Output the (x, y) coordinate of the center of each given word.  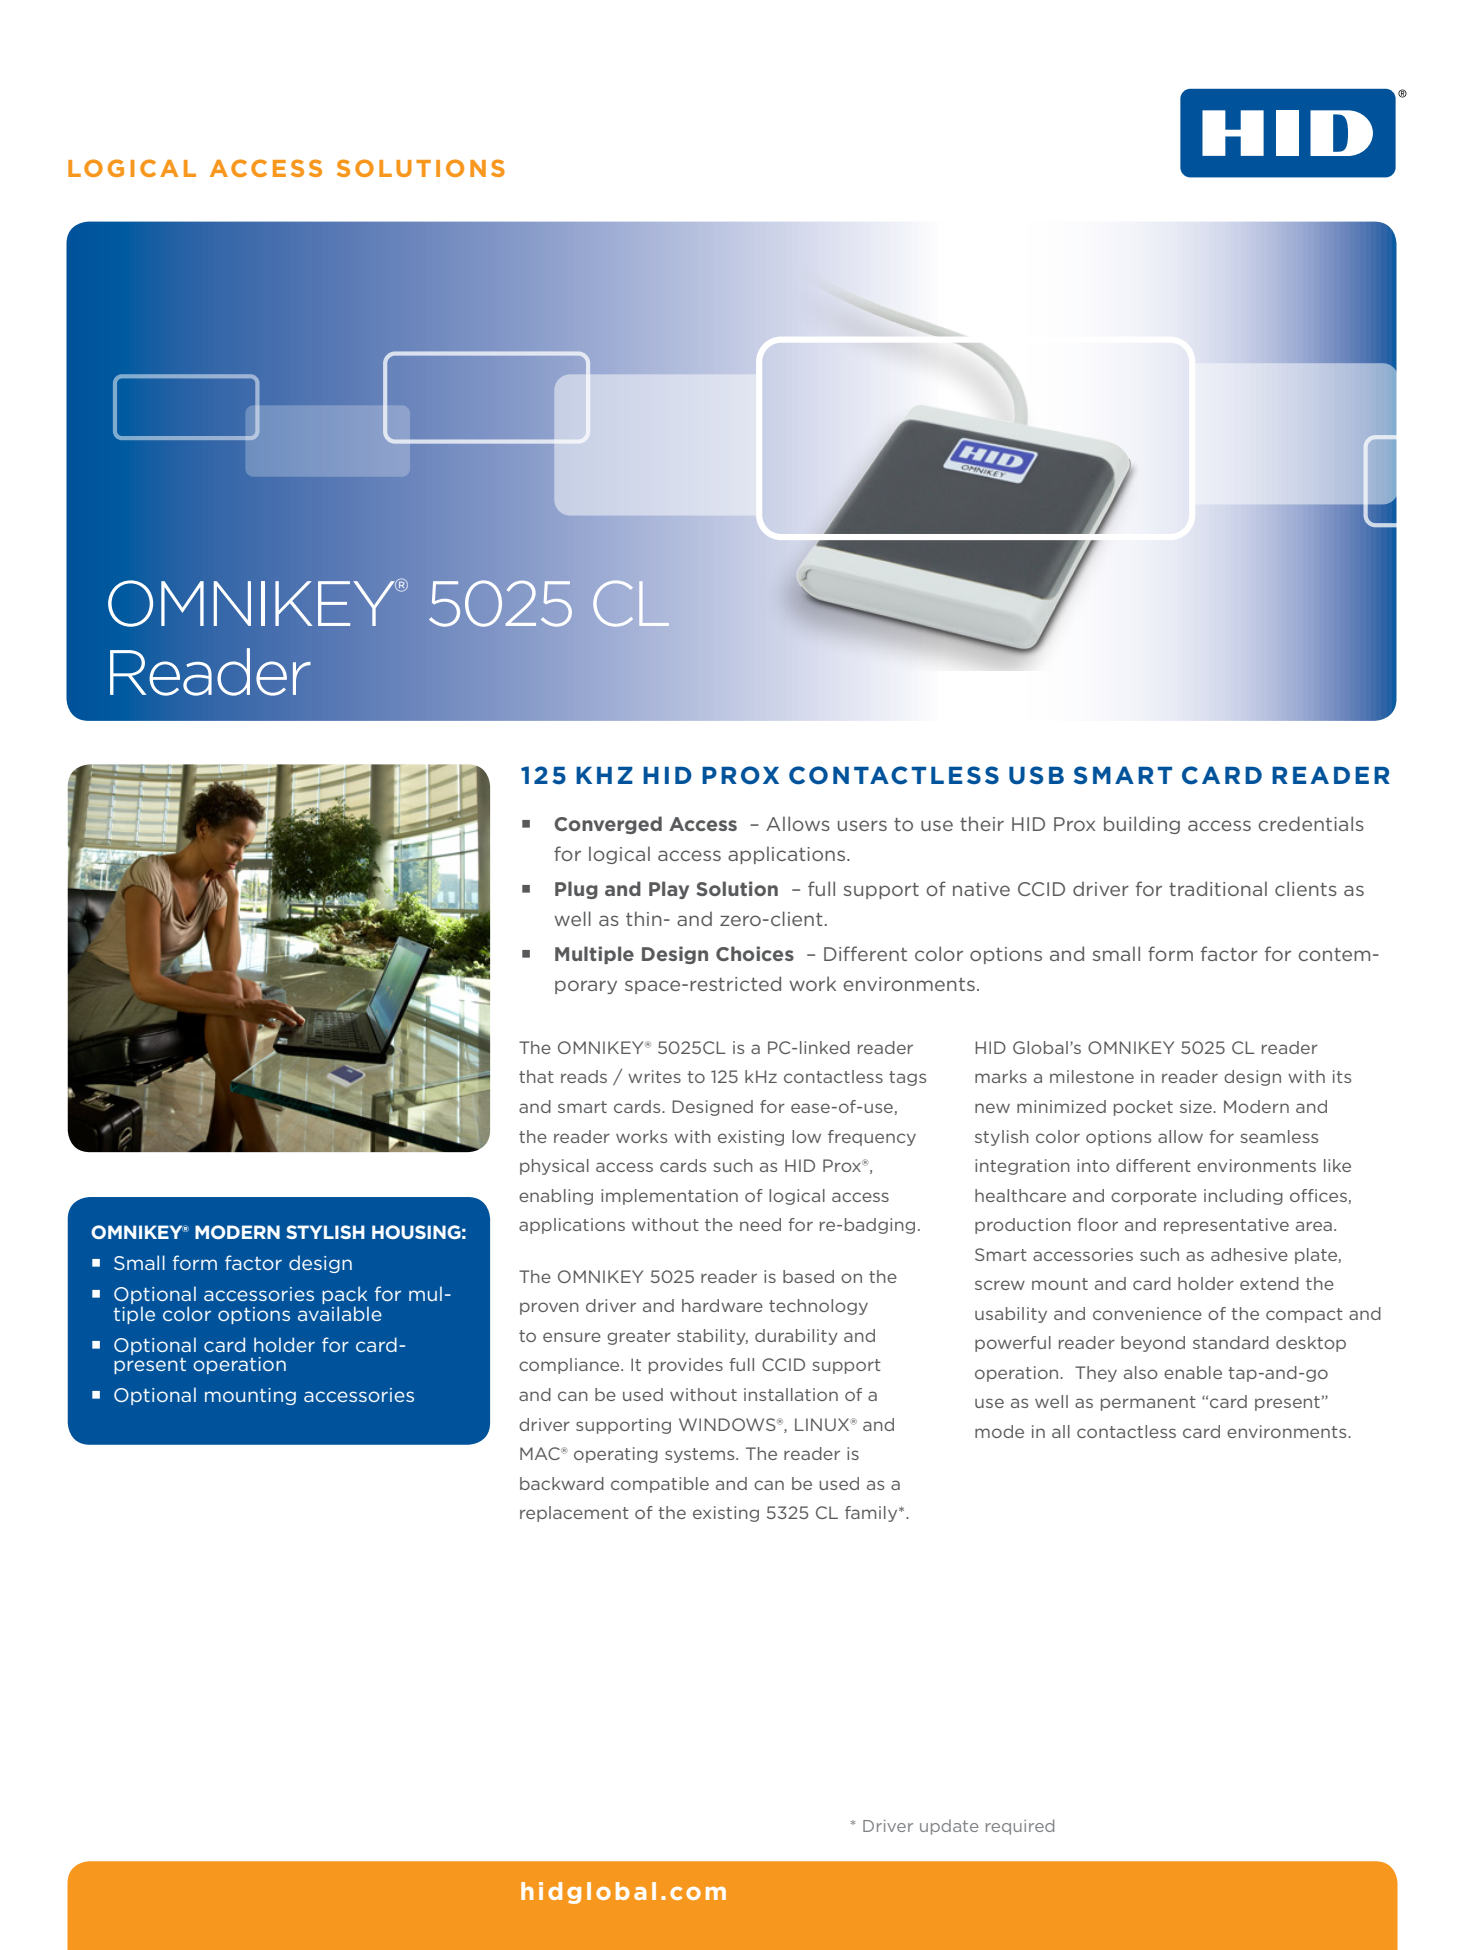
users (862, 825)
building (1142, 825)
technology (818, 1307)
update (949, 1827)
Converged (608, 825)
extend (1269, 1283)
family (872, 1514)
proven (549, 1308)
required (1020, 1827)
